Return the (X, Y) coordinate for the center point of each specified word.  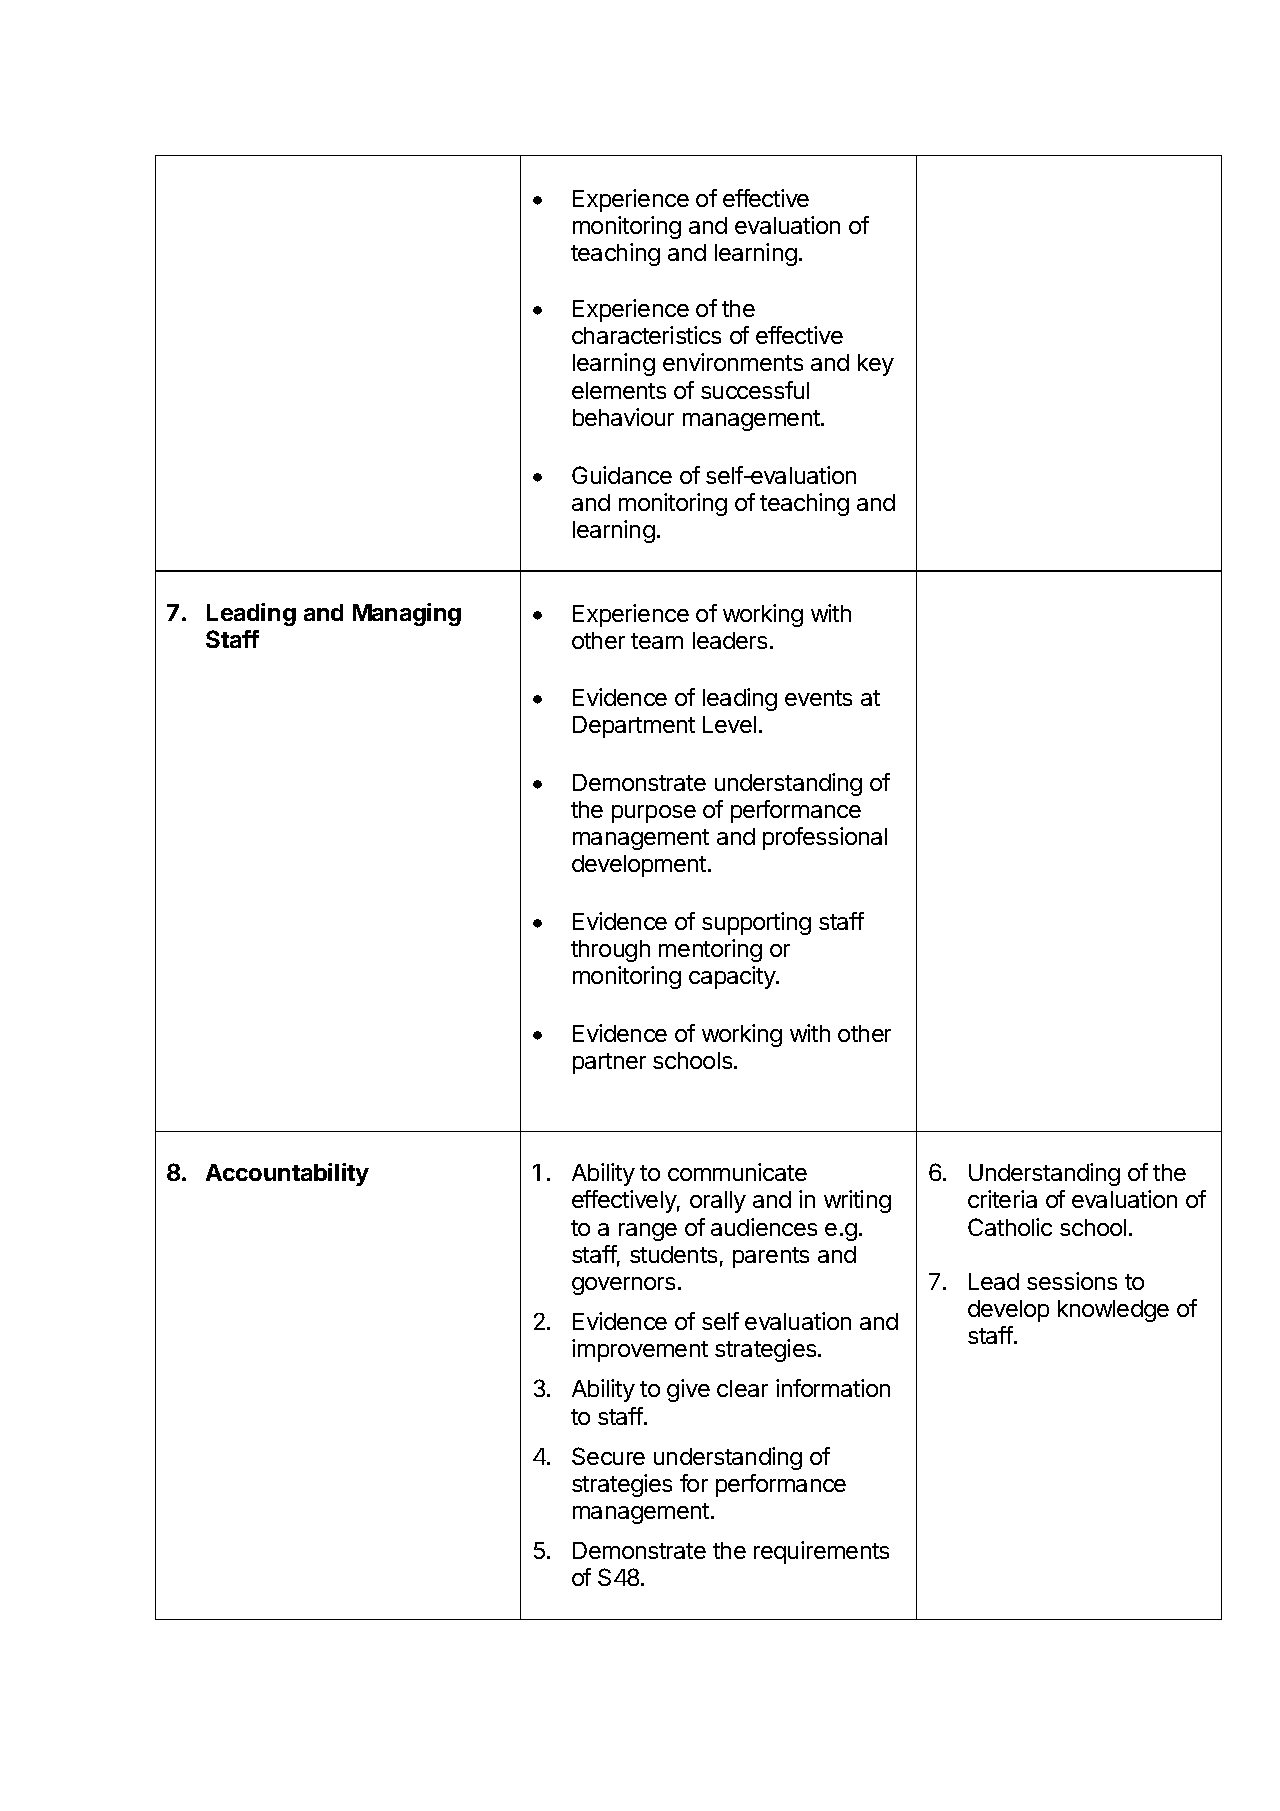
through (610, 951)
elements (619, 390)
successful (755, 390)
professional (825, 838)
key (876, 365)
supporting (756, 923)
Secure (608, 1456)
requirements (821, 1552)
